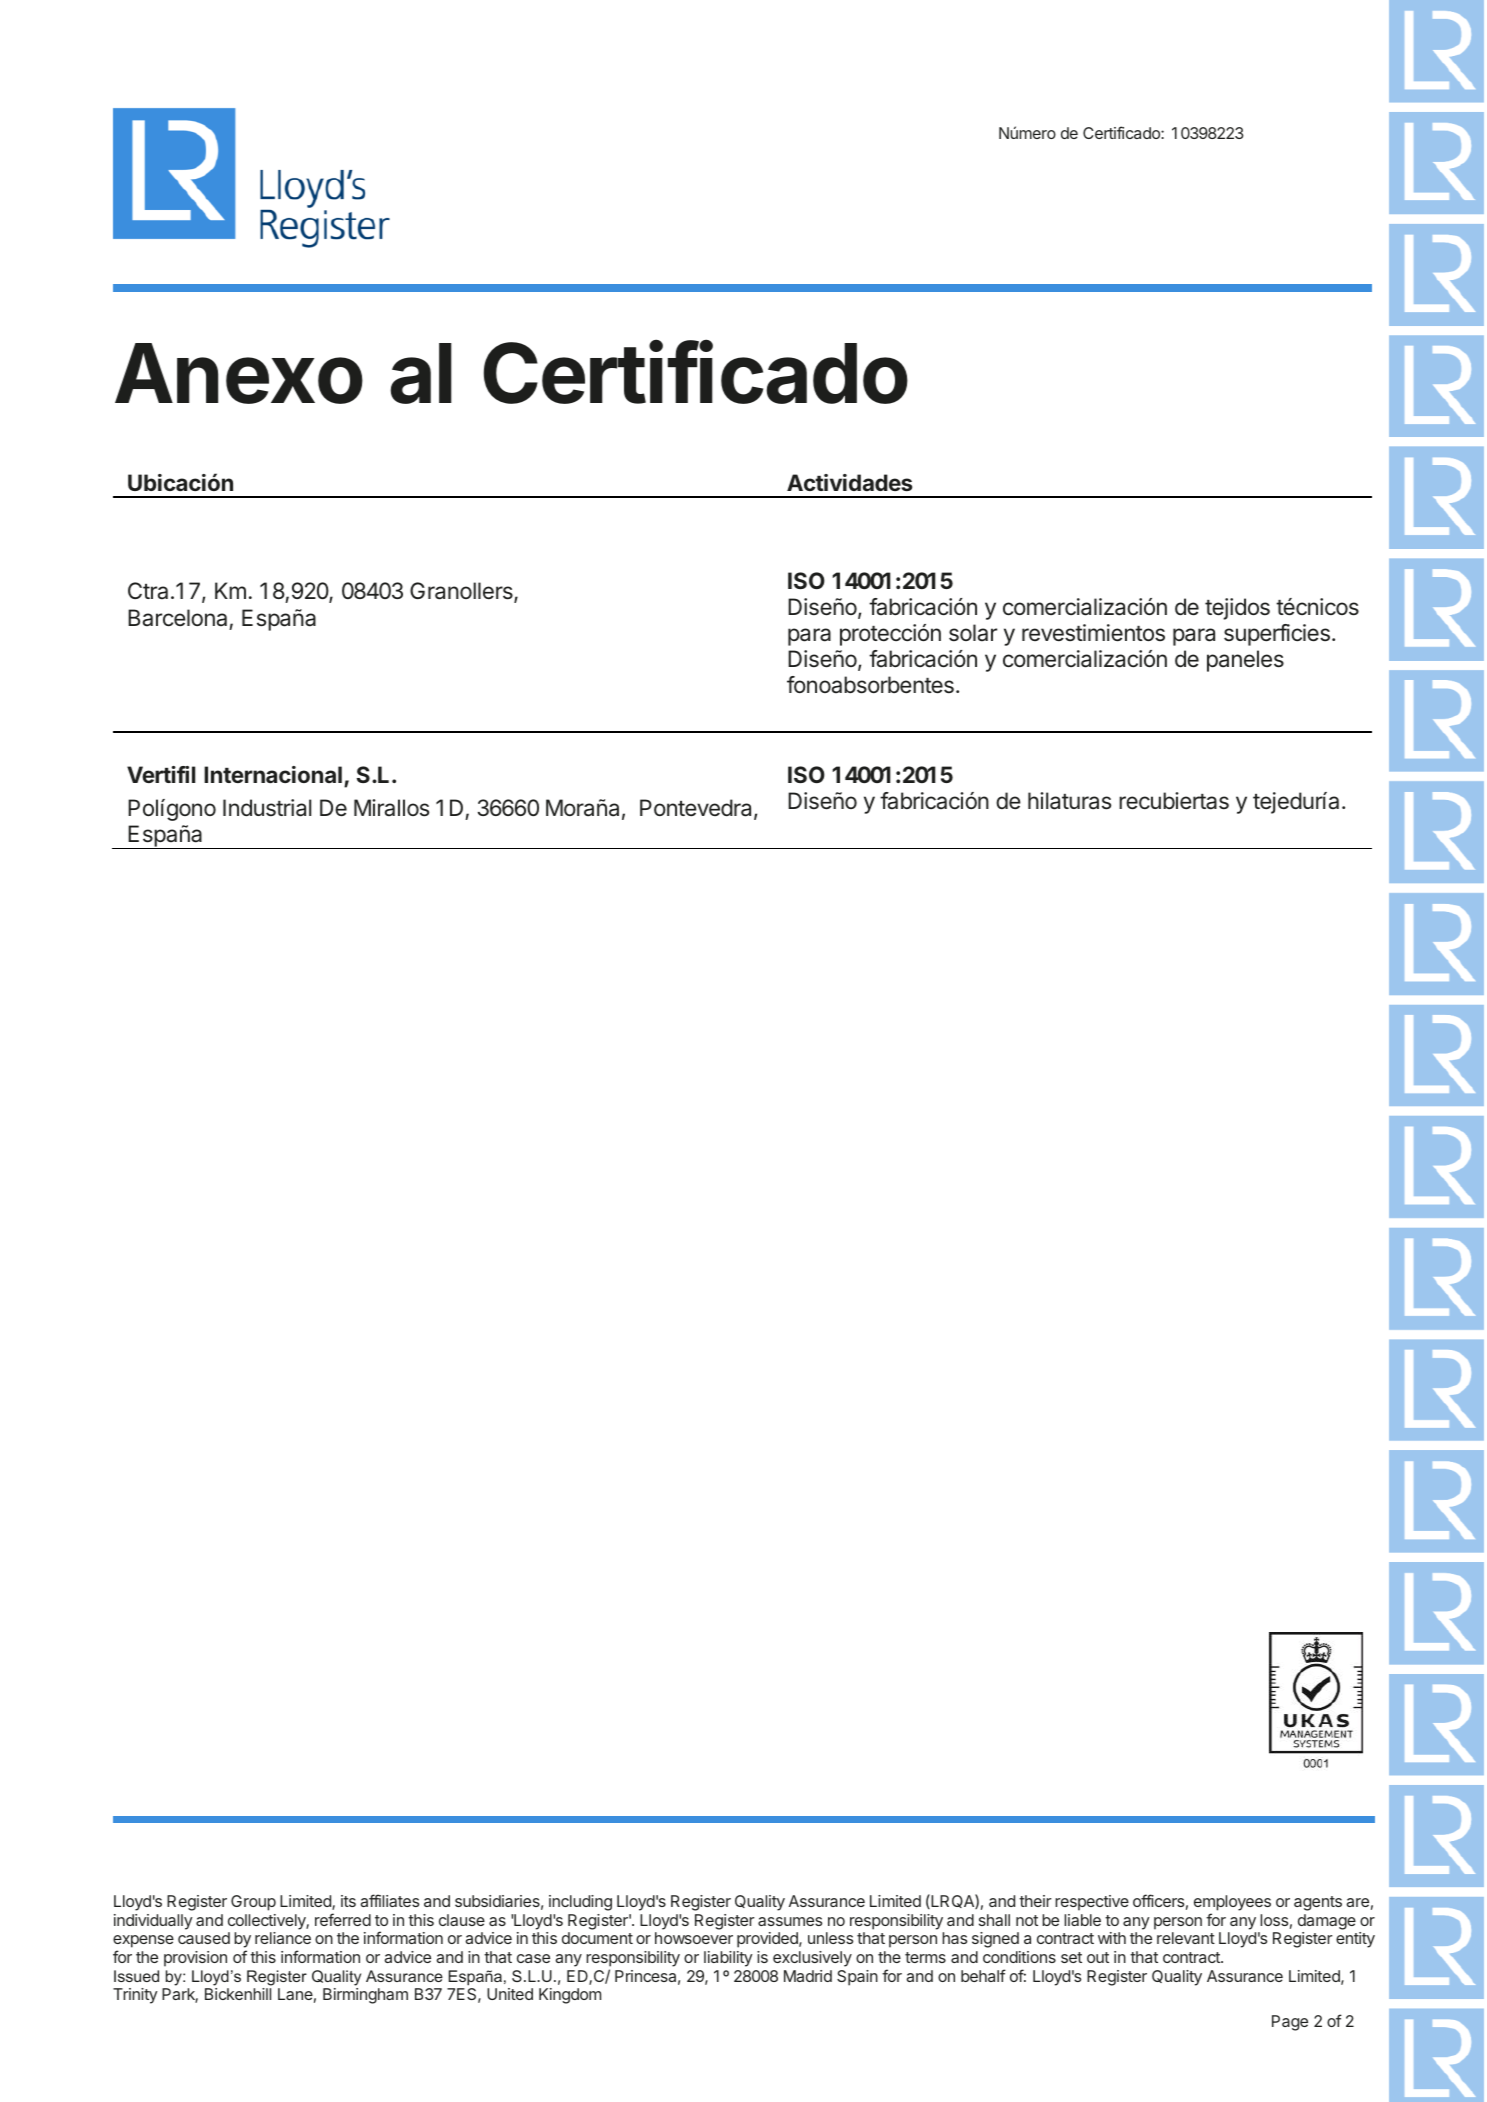 The height and width of the screenshot is (2102, 1487). Describe the element at coordinates (267, 808) in the screenshot. I see `Industrial` at that location.
